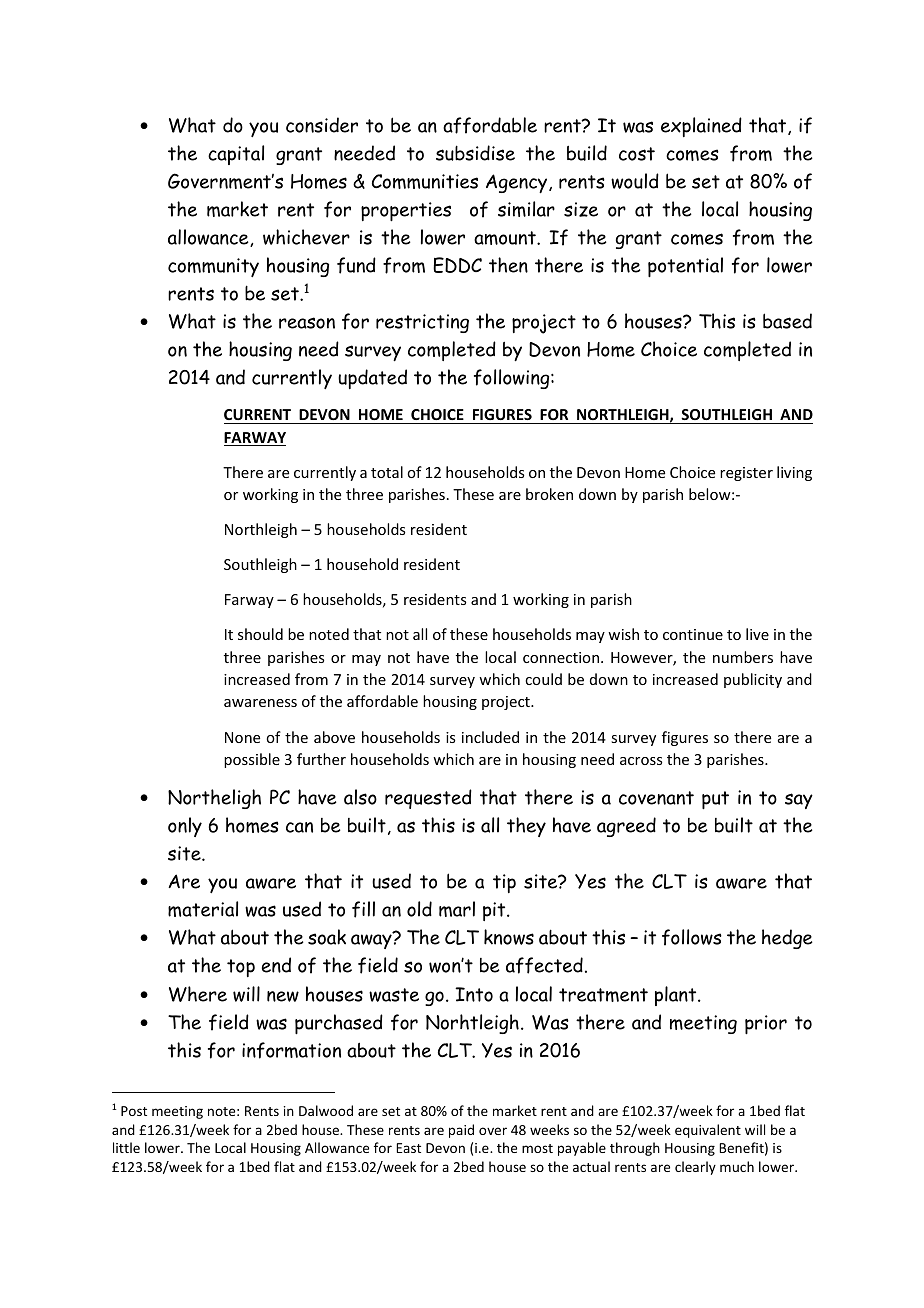 The image size is (924, 1308). What do you see at coordinates (461, 1131) in the screenshot?
I see `paid` at bounding box center [461, 1131].
